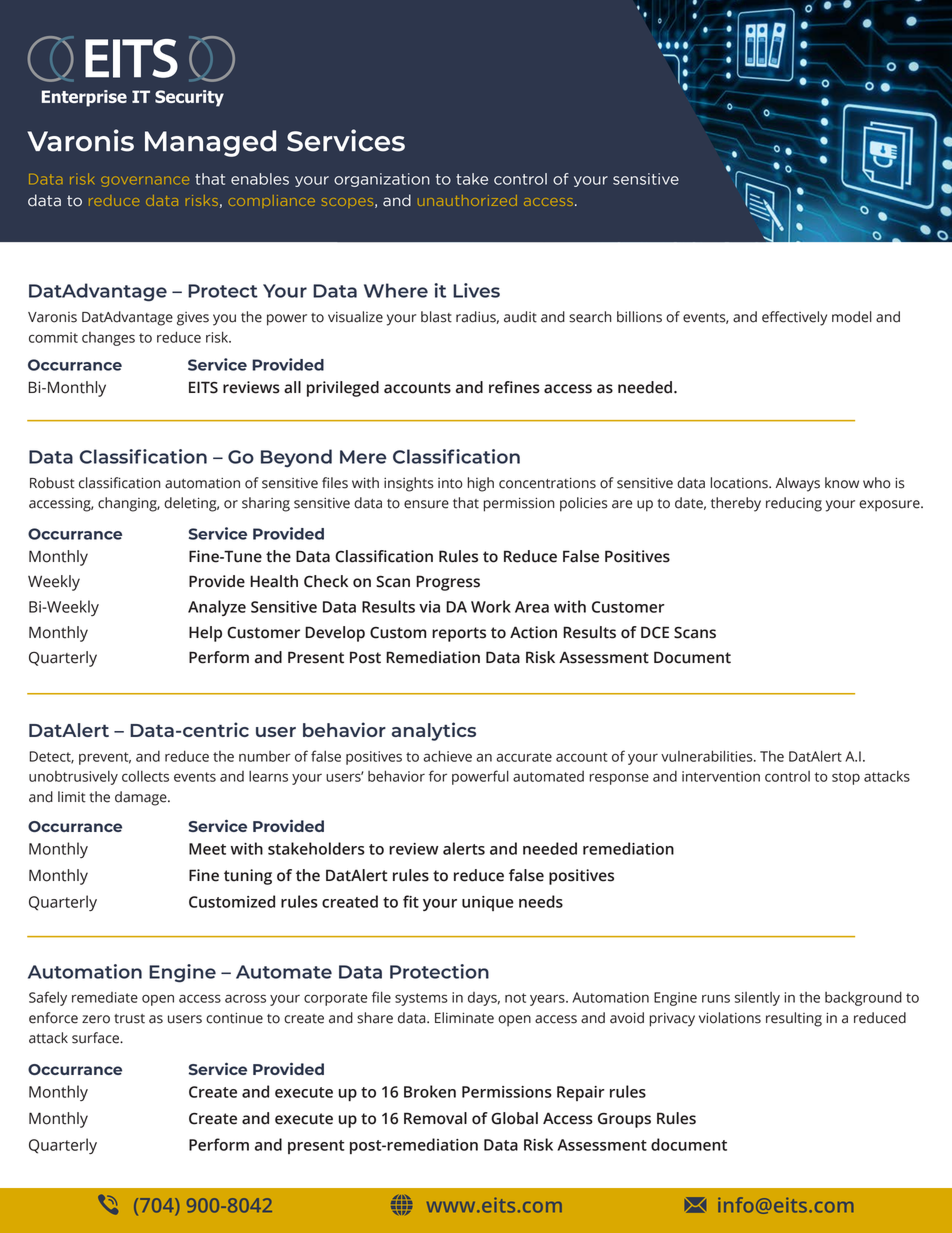 The width and height of the screenshot is (952, 1233). What do you see at coordinates (467, 200) in the screenshot?
I see `unauthorized` at bounding box center [467, 200].
